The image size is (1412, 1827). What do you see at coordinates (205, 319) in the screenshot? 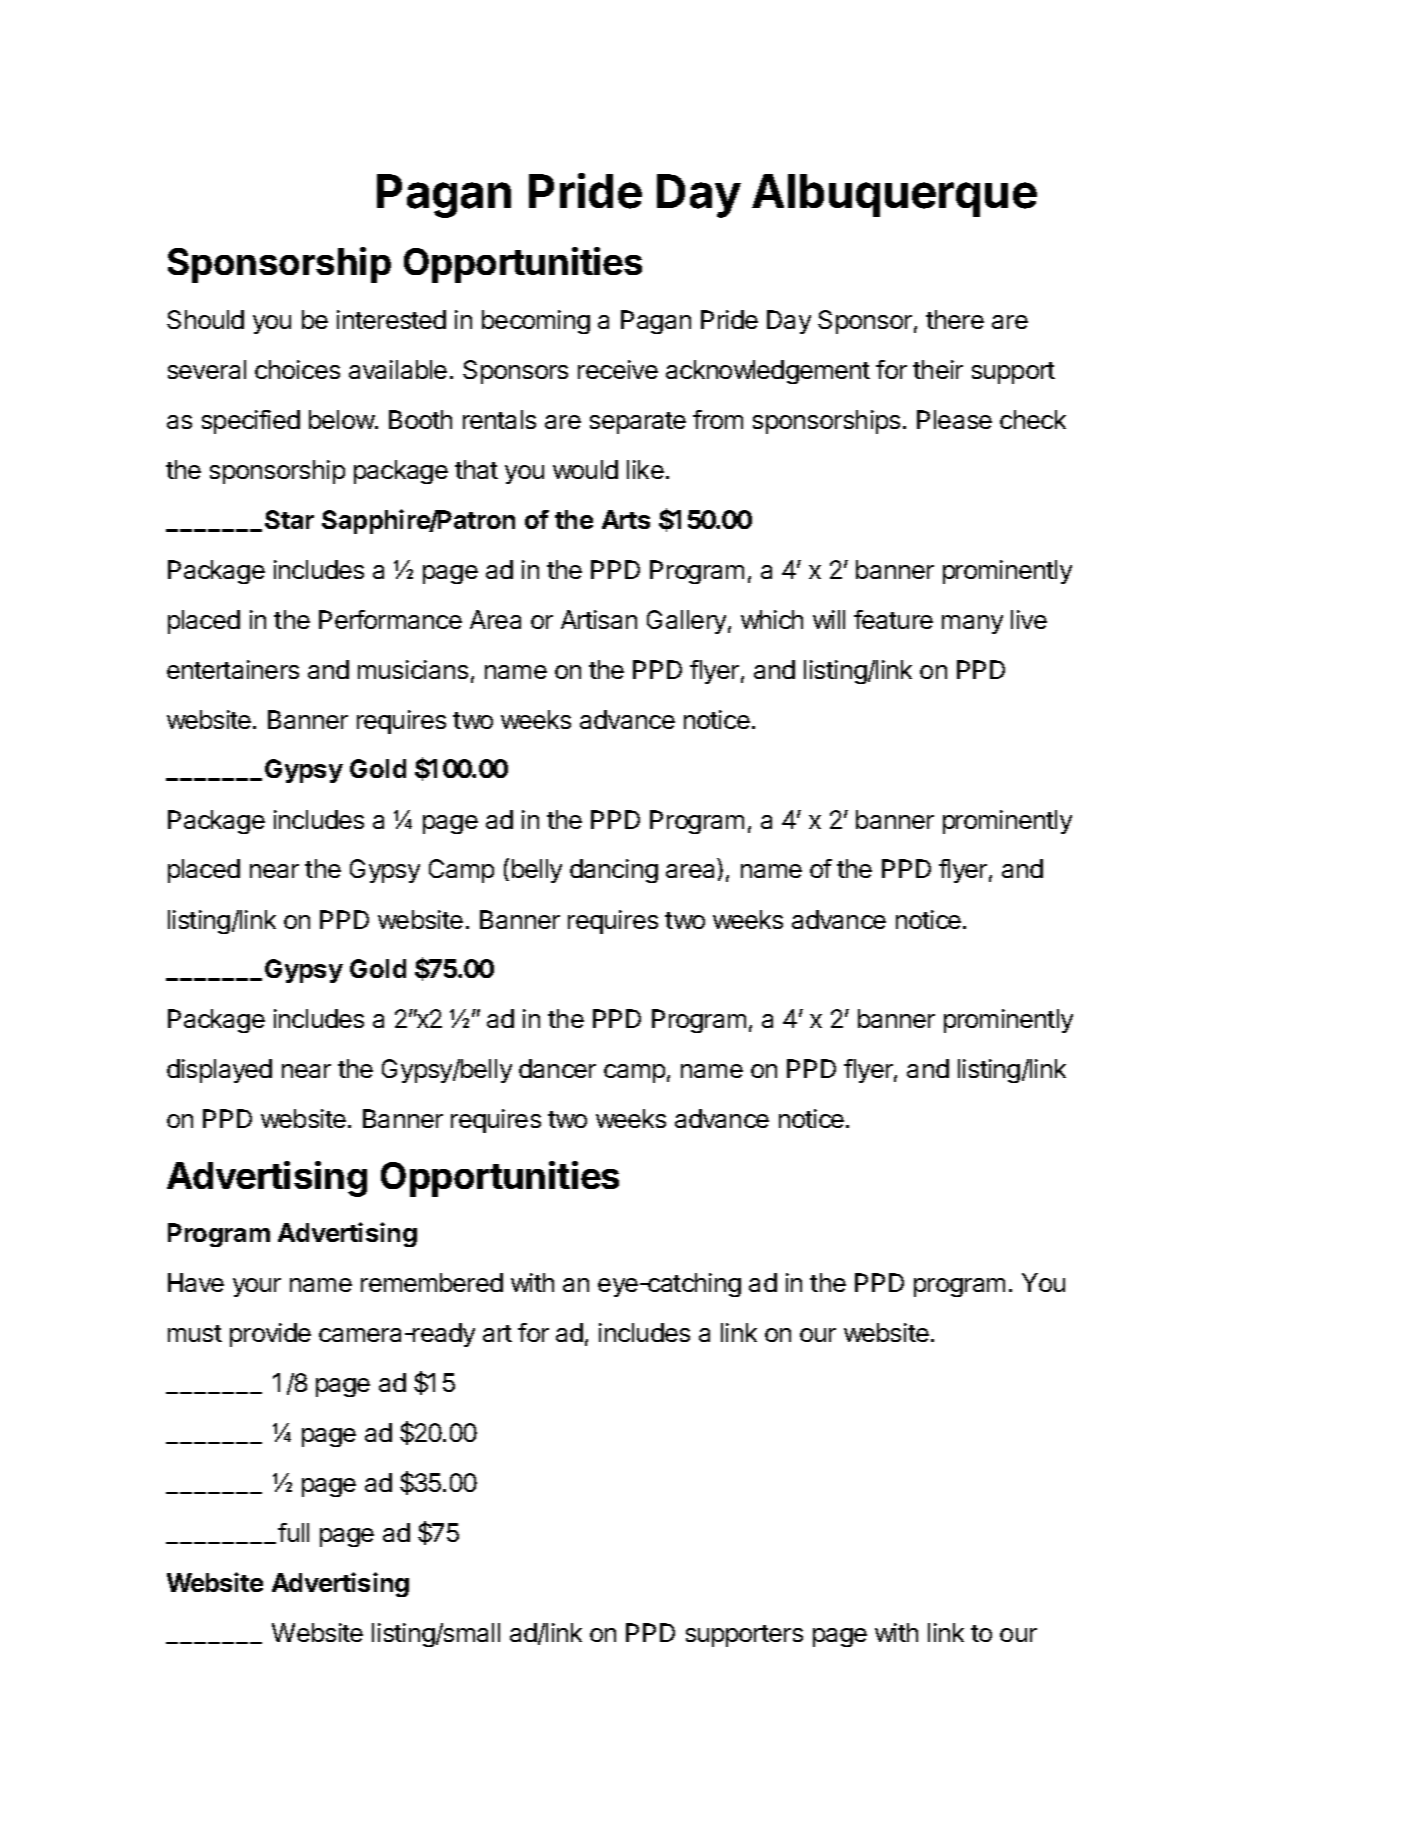
I see `Should` at bounding box center [205, 319].
